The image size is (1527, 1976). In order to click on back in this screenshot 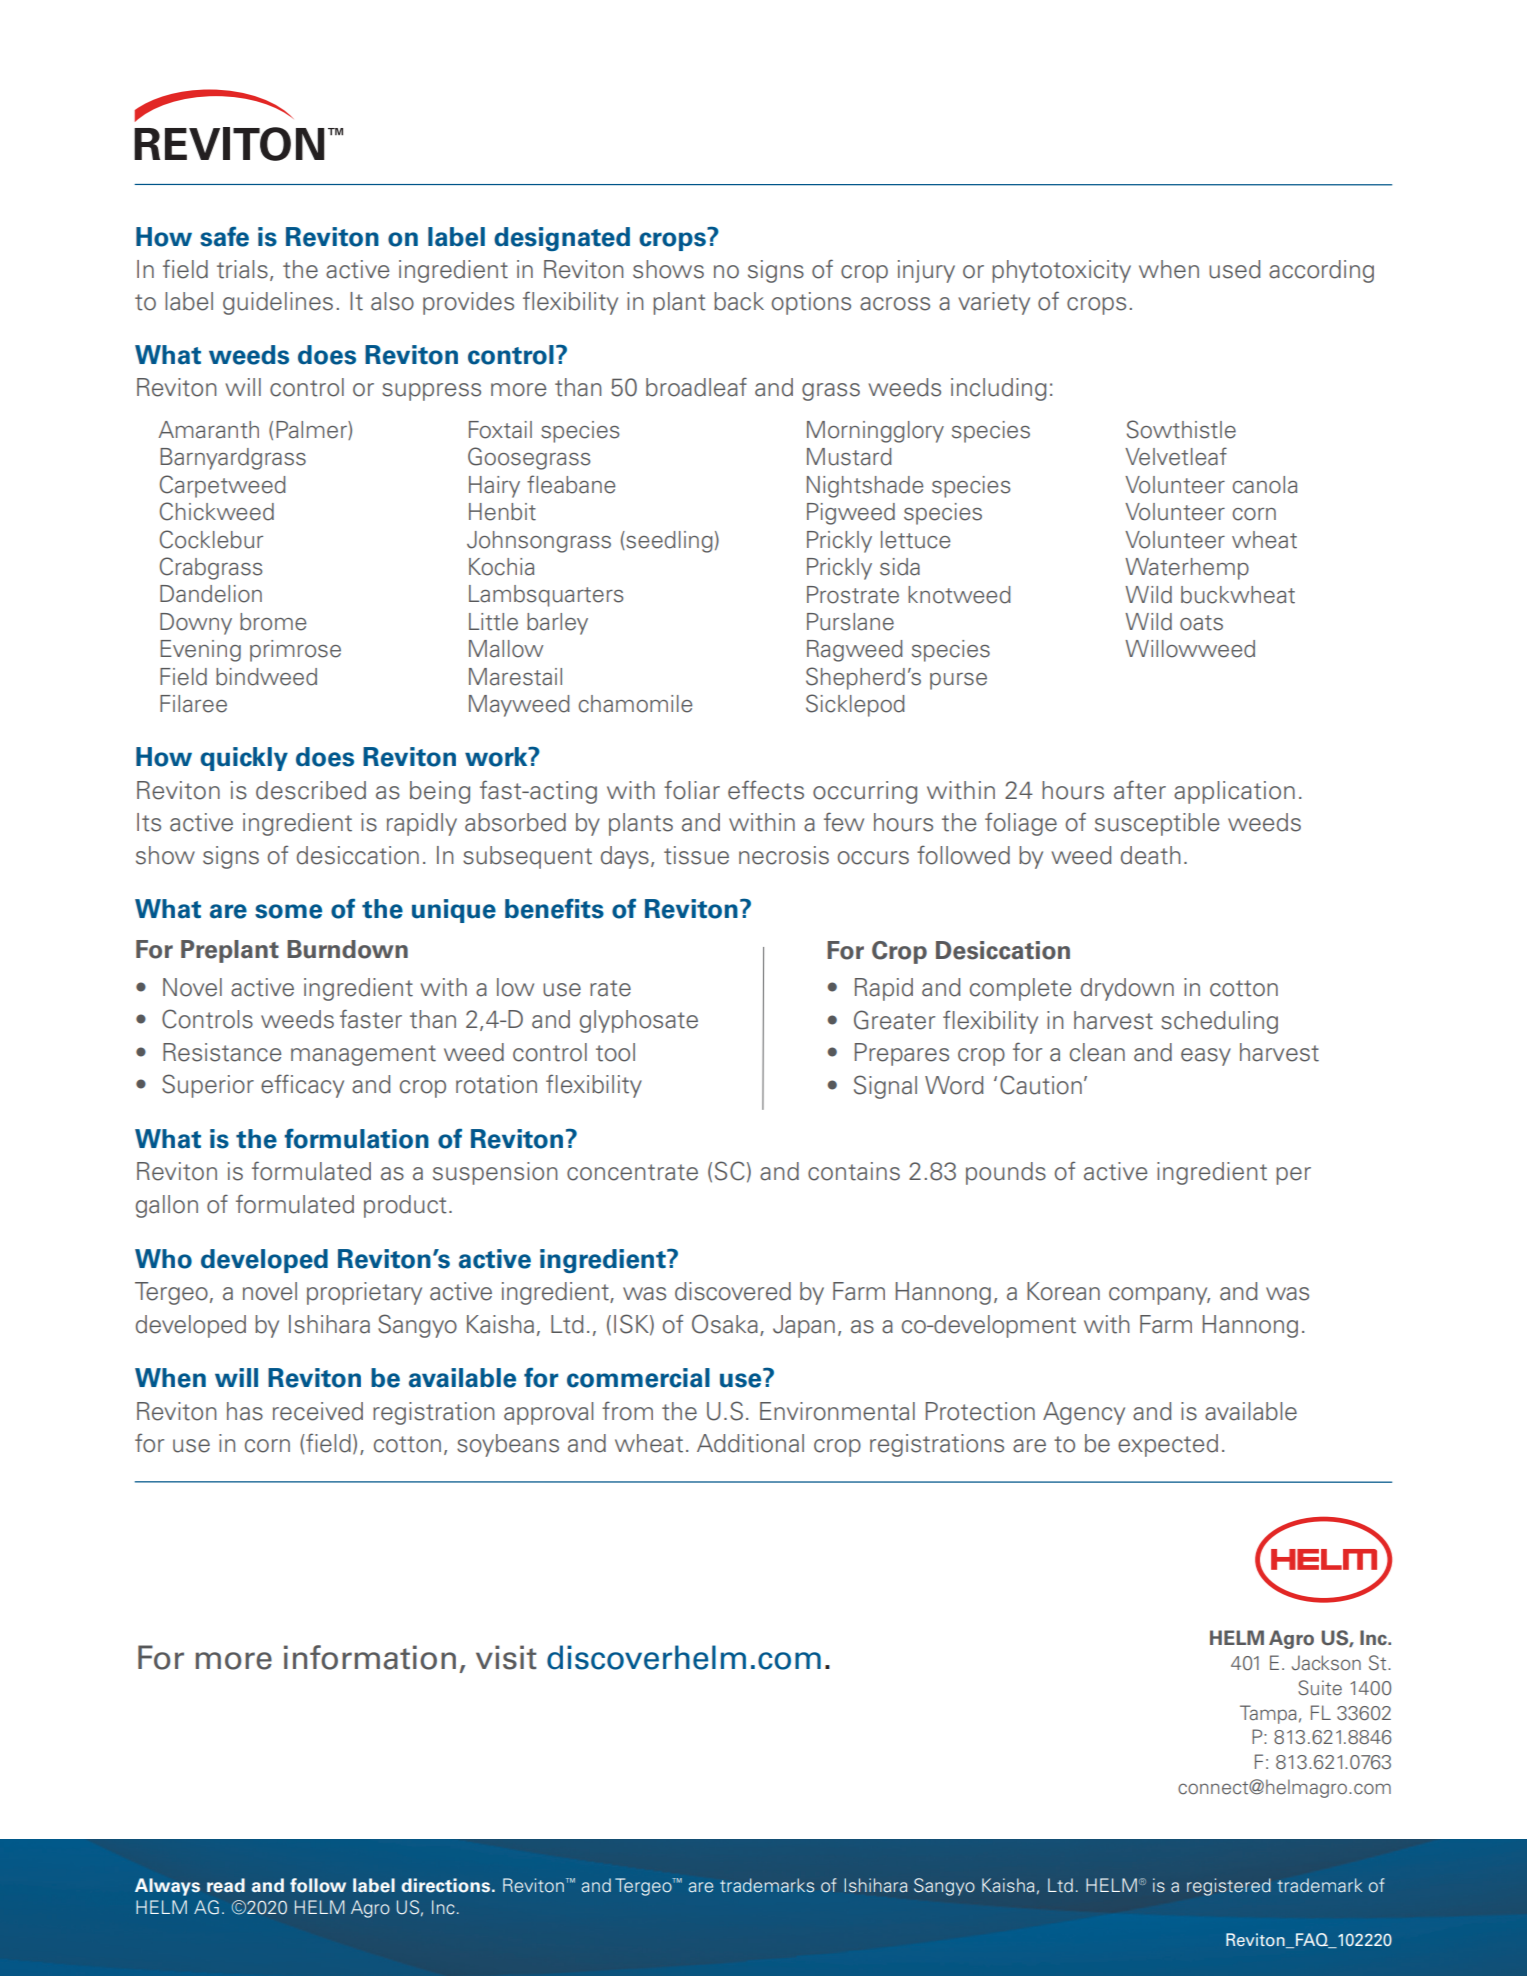, I will do `click(739, 301)`.
